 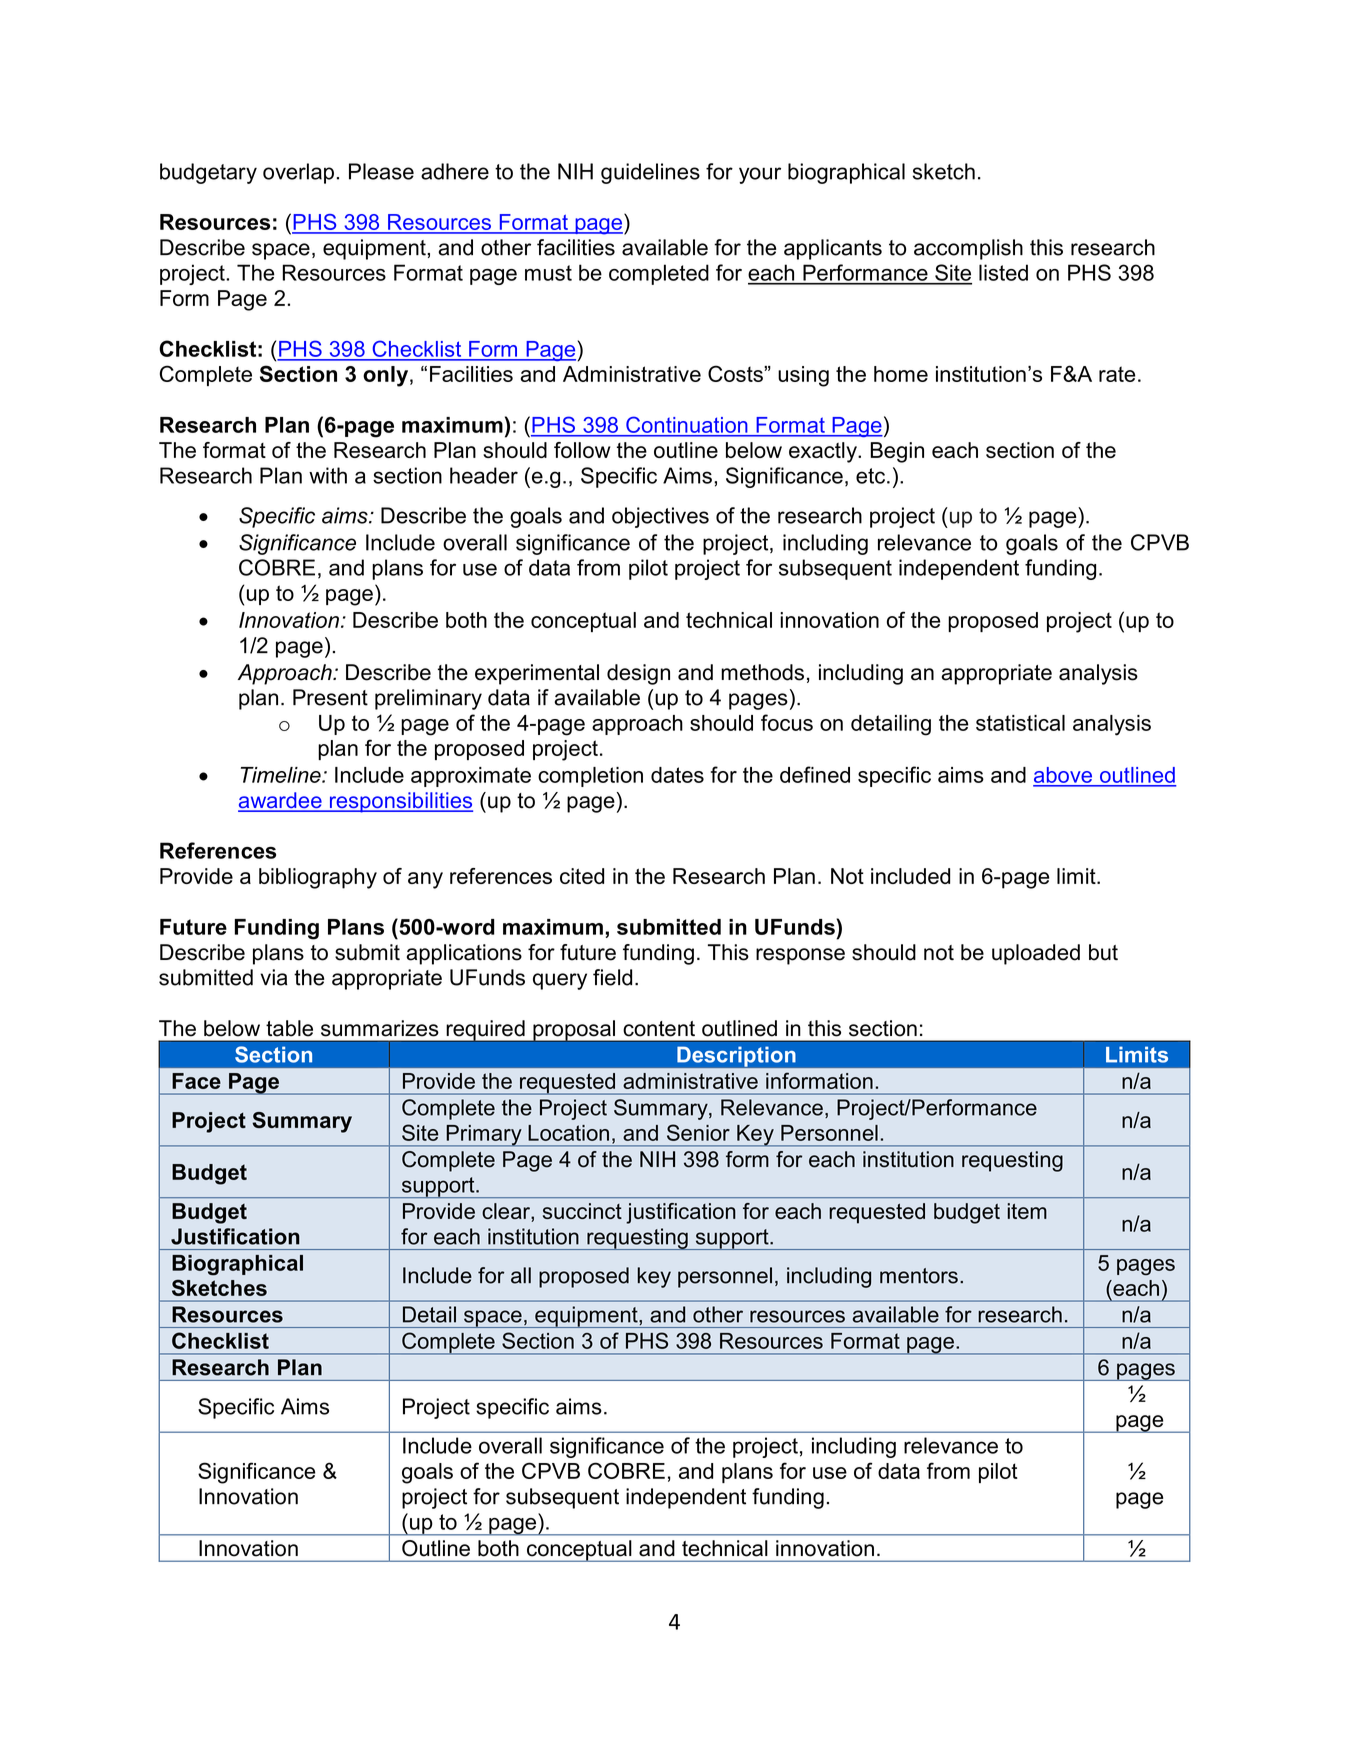 What do you see at coordinates (815, 774) in the screenshot?
I see `defined` at bounding box center [815, 774].
